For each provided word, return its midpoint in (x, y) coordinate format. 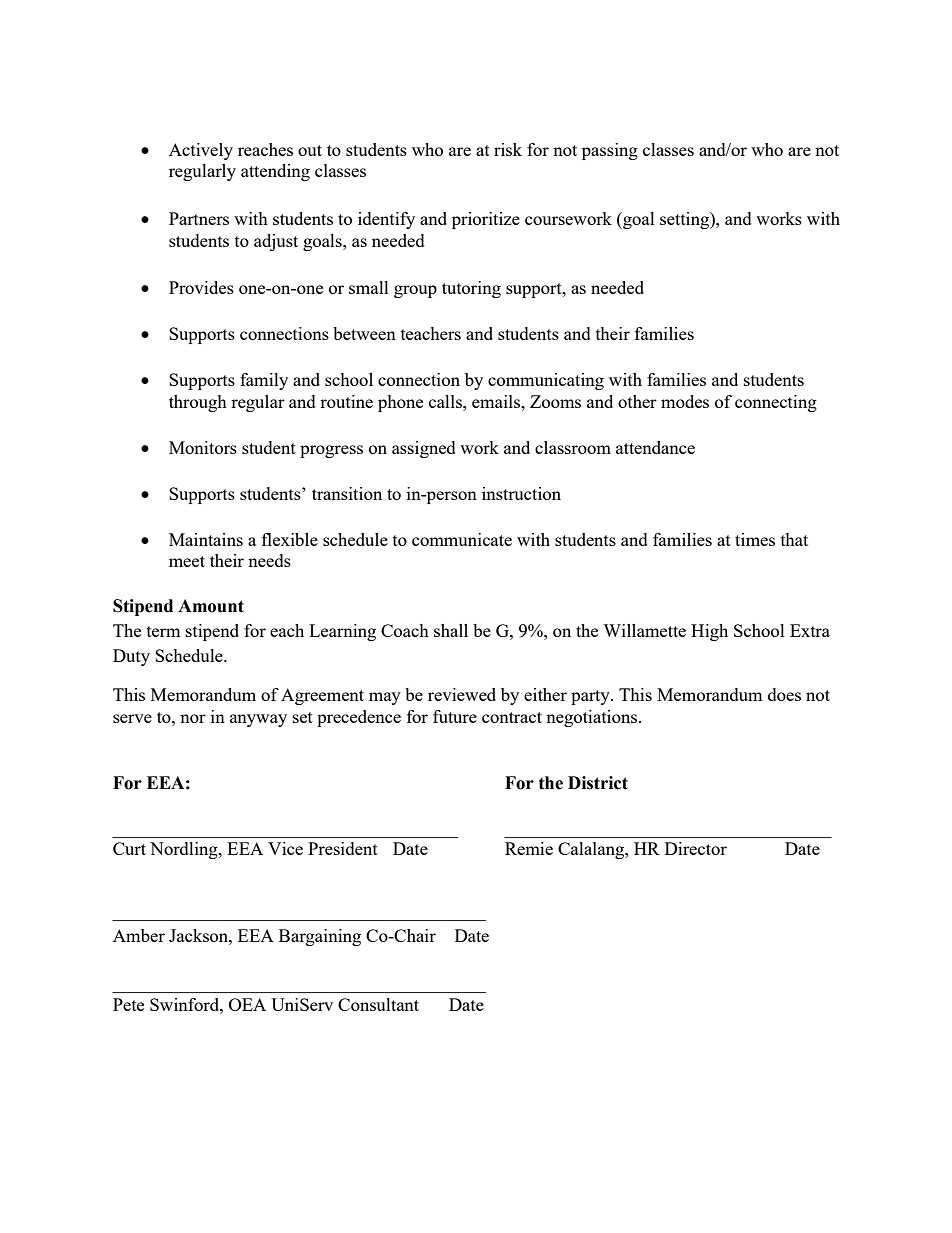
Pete (128, 1004)
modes (685, 401)
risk (508, 149)
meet (187, 561)
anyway (258, 720)
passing (610, 151)
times (755, 539)
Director (696, 848)
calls (446, 401)
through (198, 403)
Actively (201, 151)
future (455, 716)
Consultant (378, 1004)
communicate (462, 539)
